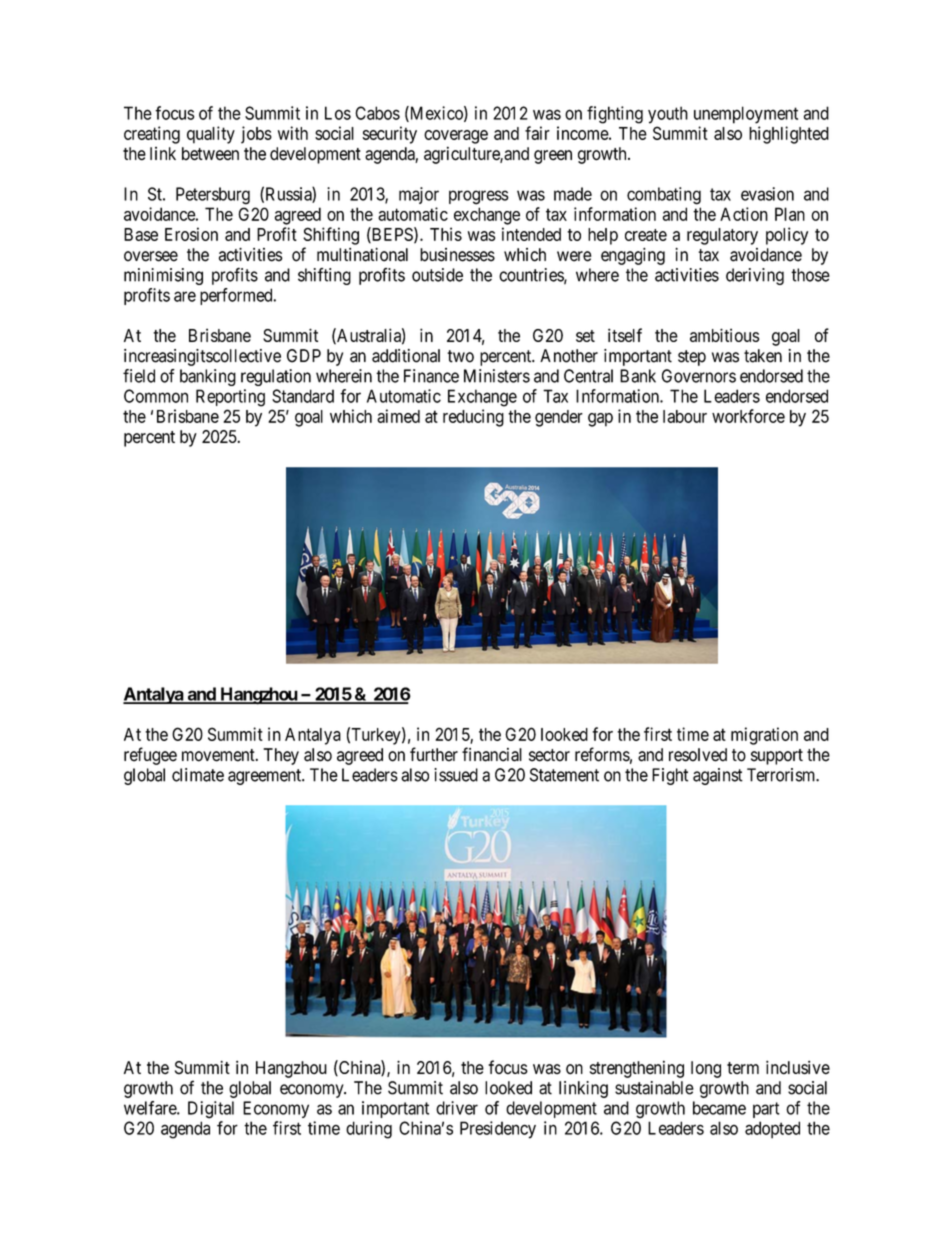 The height and width of the page is (1233, 952). I want to click on coverage, so click(456, 137).
